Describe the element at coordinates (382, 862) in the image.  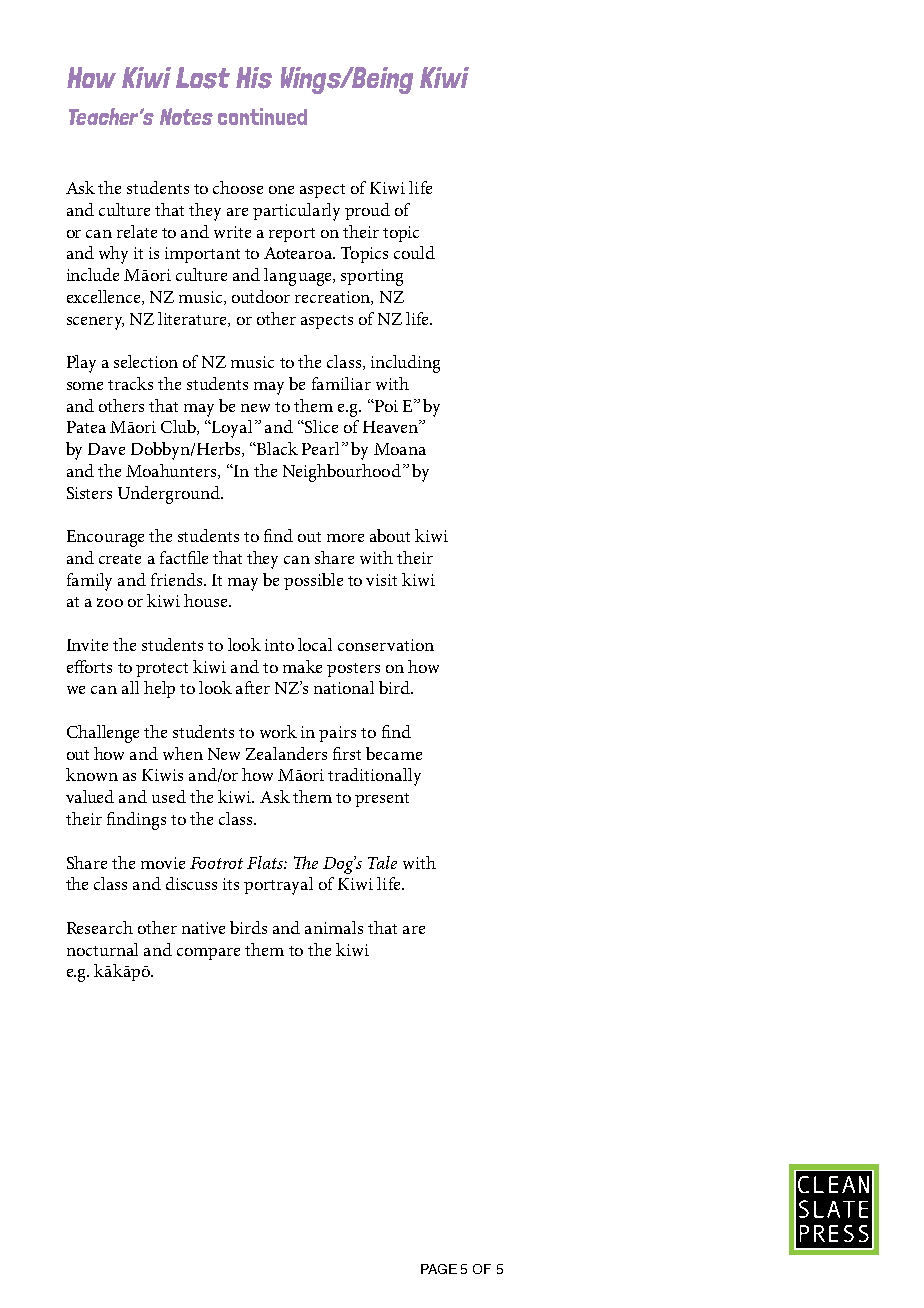
I see `Tale` at that location.
